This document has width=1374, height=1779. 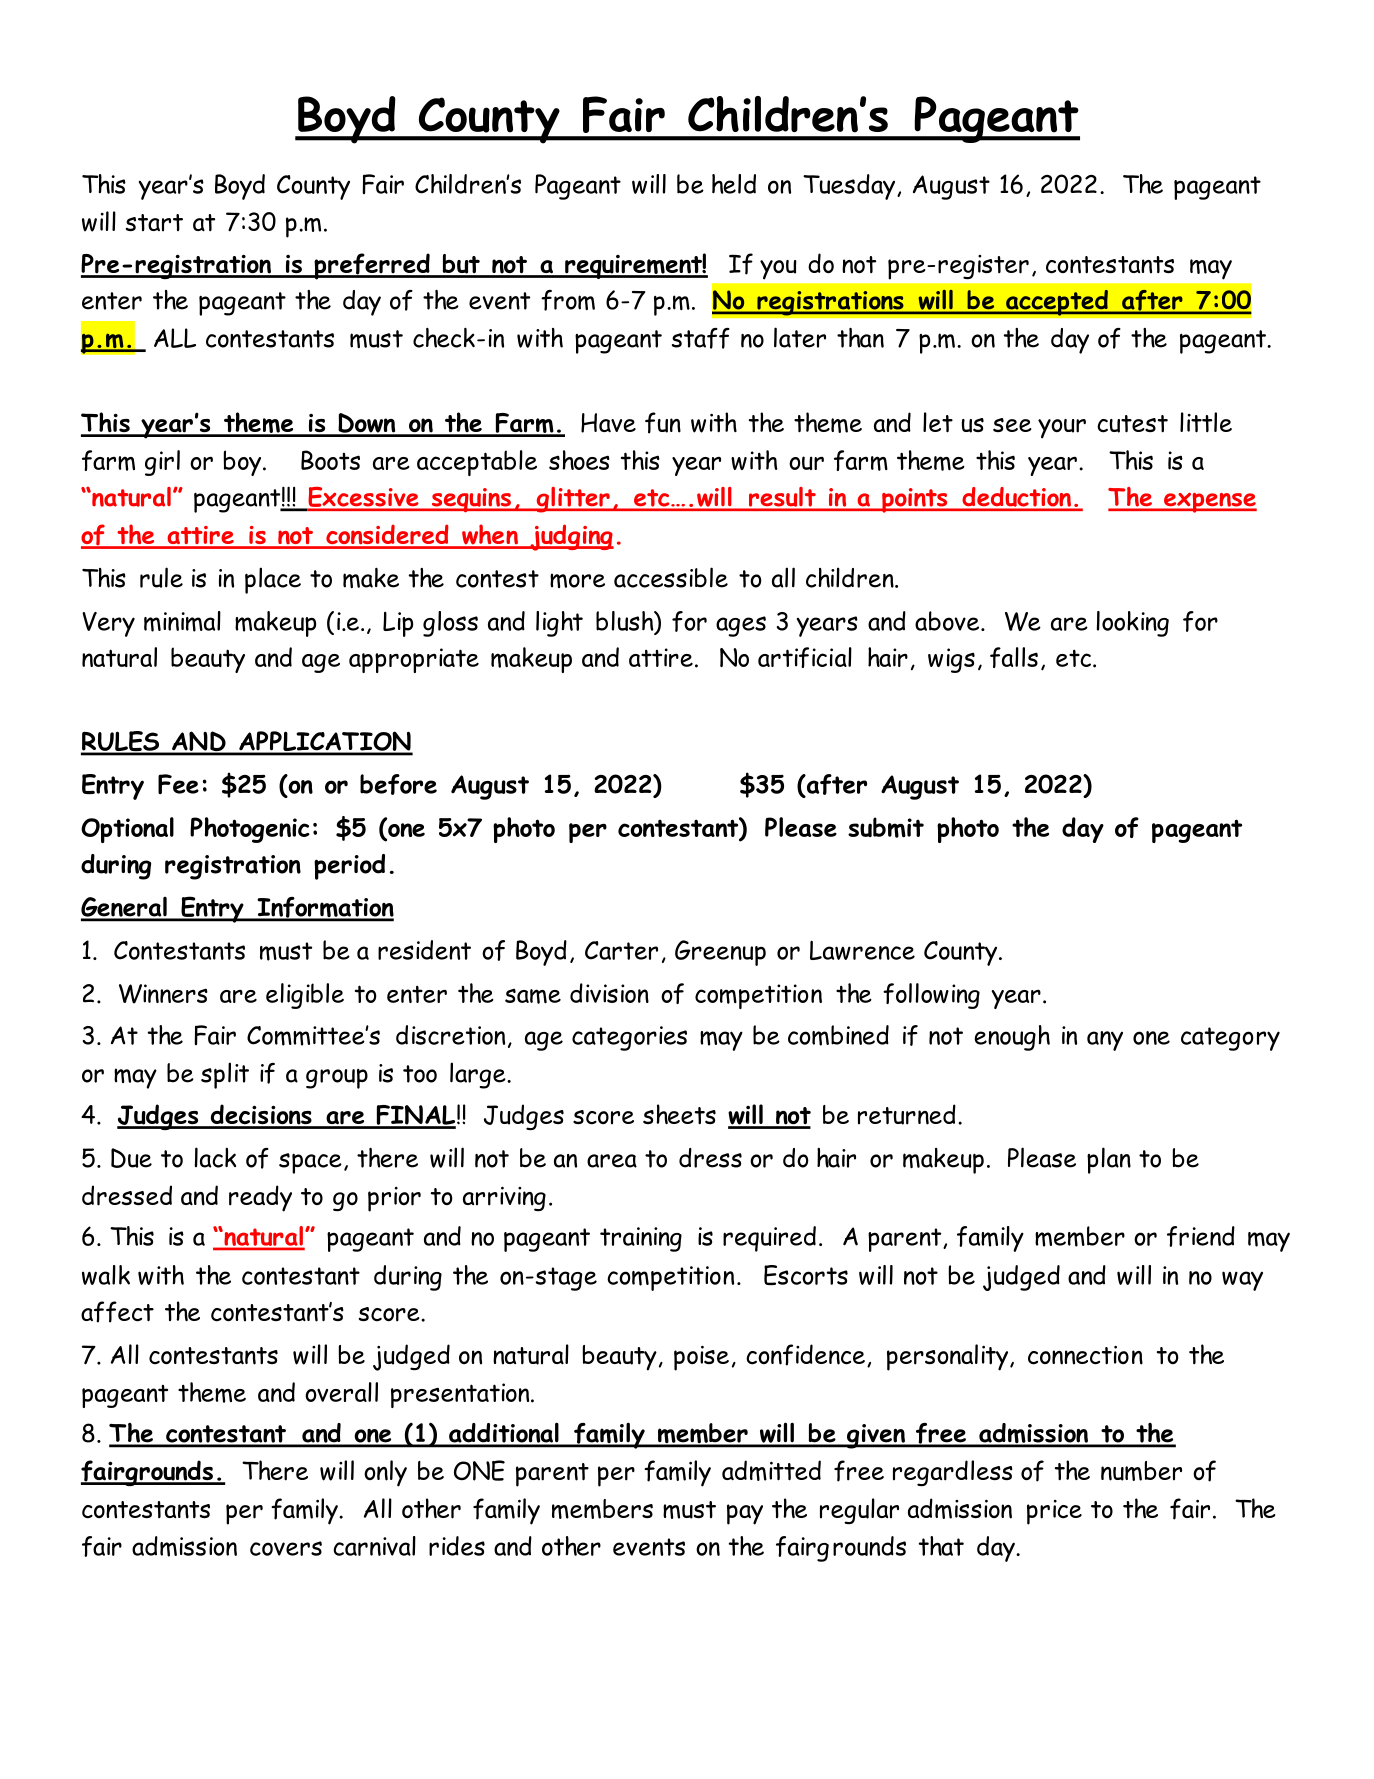 What do you see at coordinates (741, 626) in the document?
I see `ages` at bounding box center [741, 626].
